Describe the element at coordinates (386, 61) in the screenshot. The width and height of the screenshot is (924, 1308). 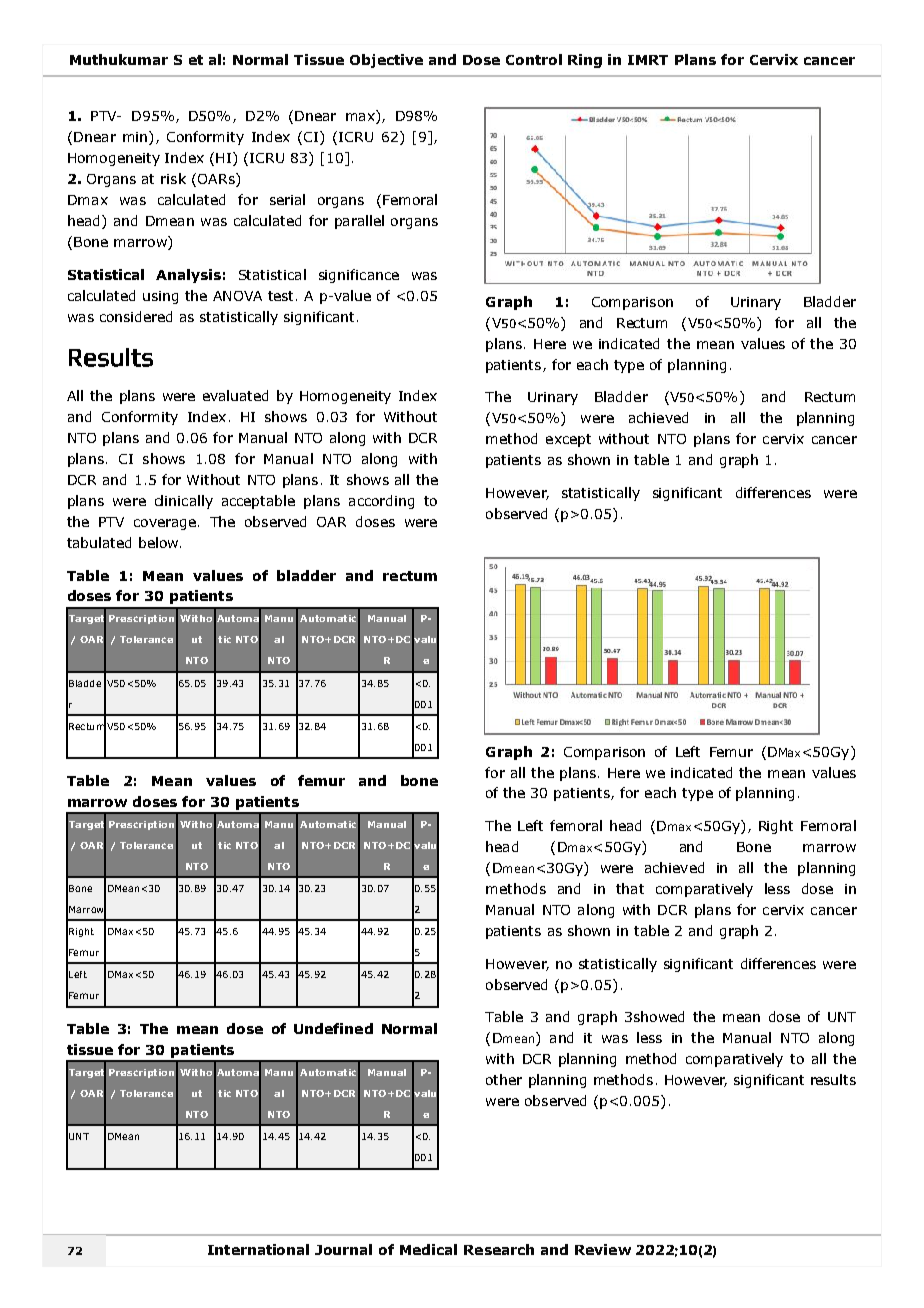
I see `Objective` at that location.
